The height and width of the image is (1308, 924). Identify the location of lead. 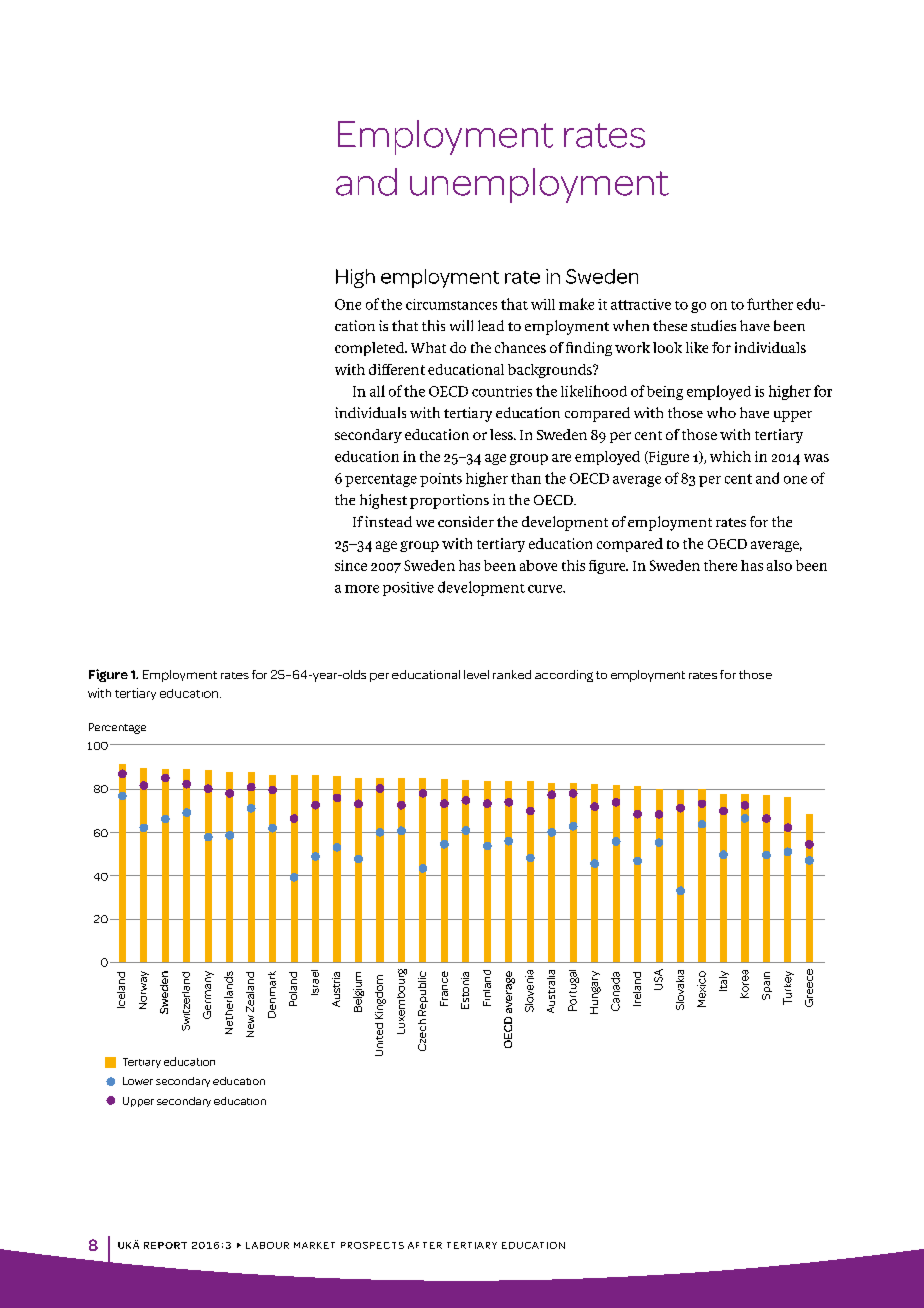
(491, 325).
